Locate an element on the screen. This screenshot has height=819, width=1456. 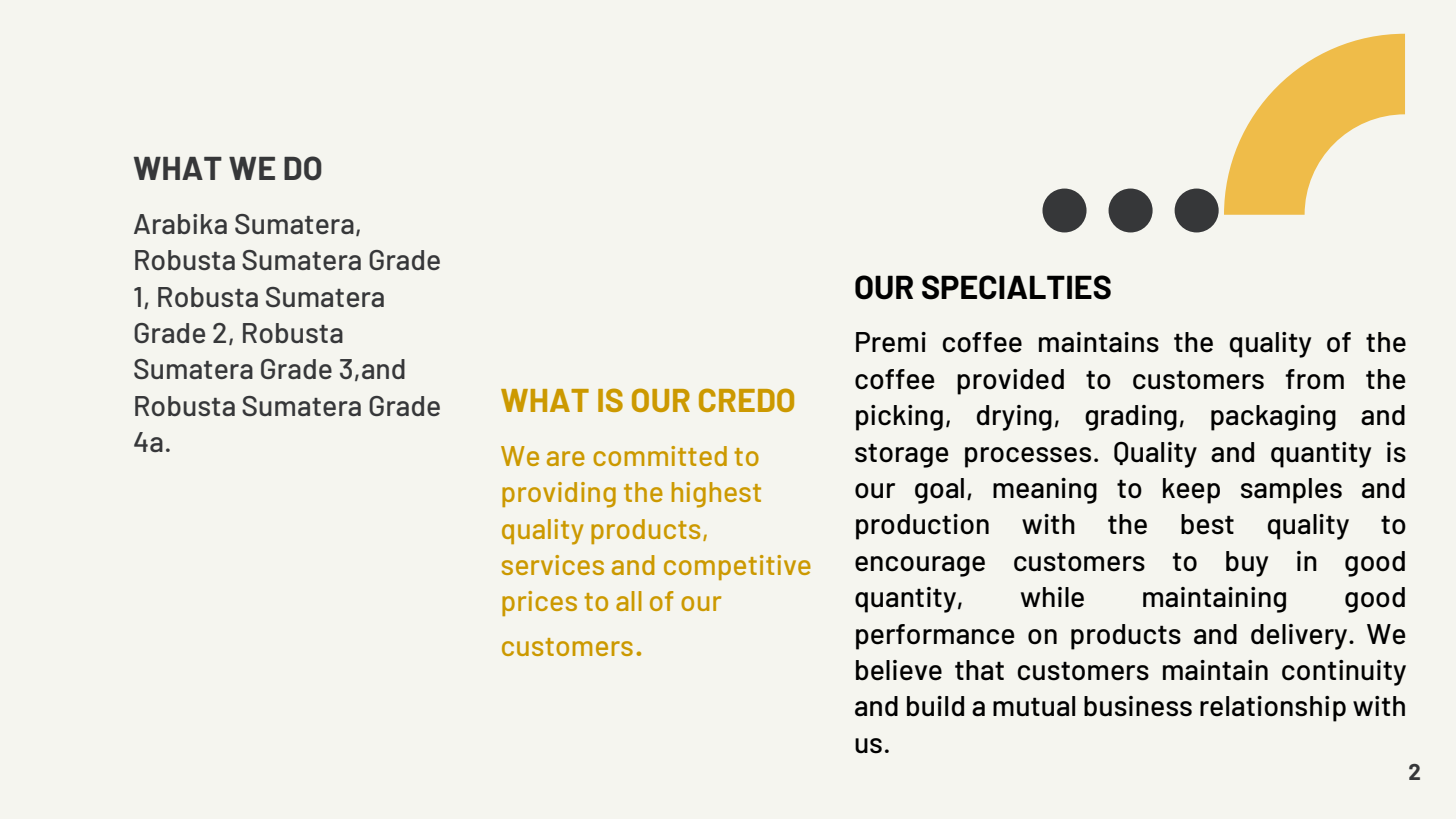
SPECIALTIES is located at coordinates (1016, 287).
